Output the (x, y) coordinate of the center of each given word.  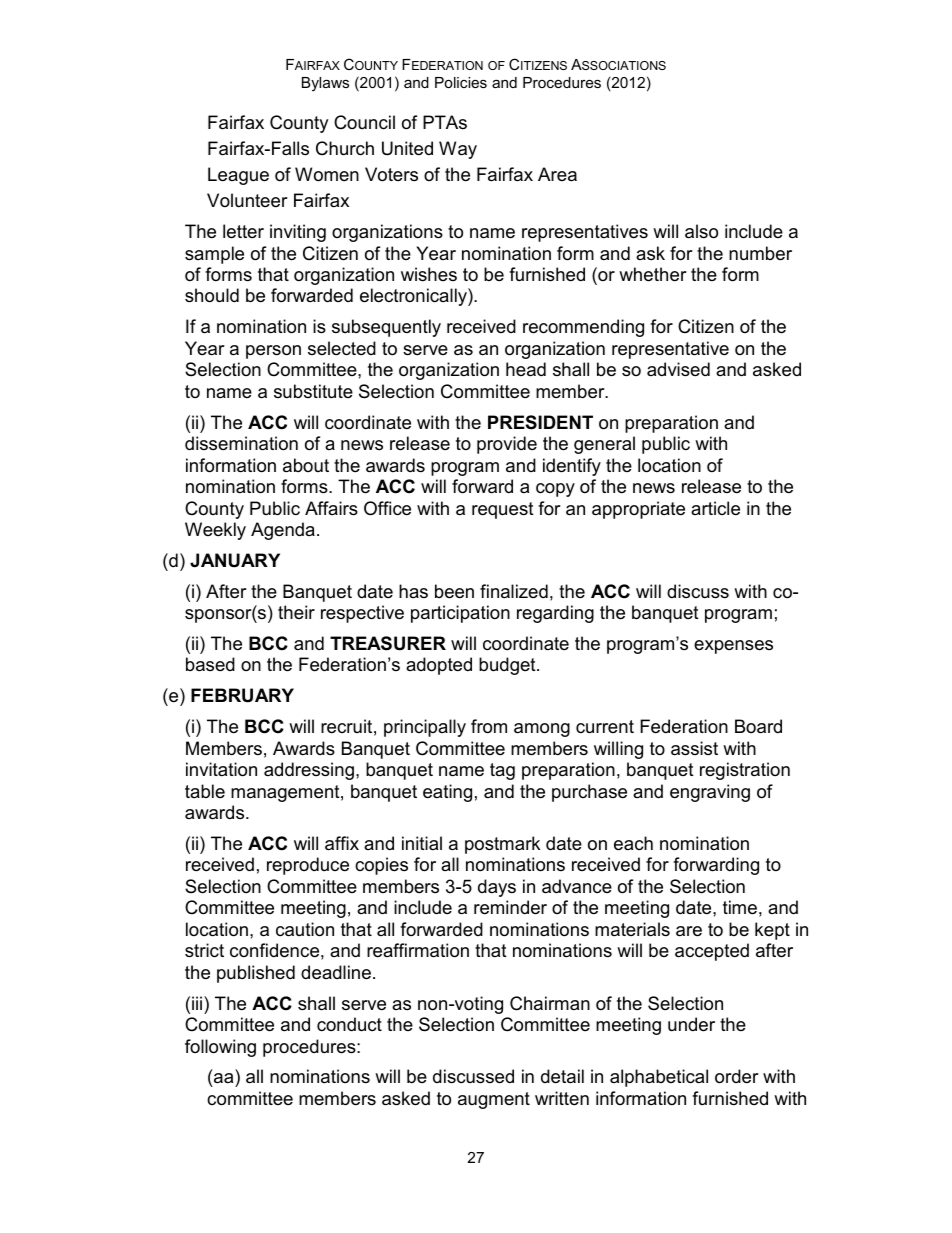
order (737, 1076)
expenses (733, 647)
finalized (514, 591)
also (701, 231)
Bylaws (325, 84)
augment (494, 1100)
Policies (461, 82)
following (220, 1048)
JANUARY (235, 560)
